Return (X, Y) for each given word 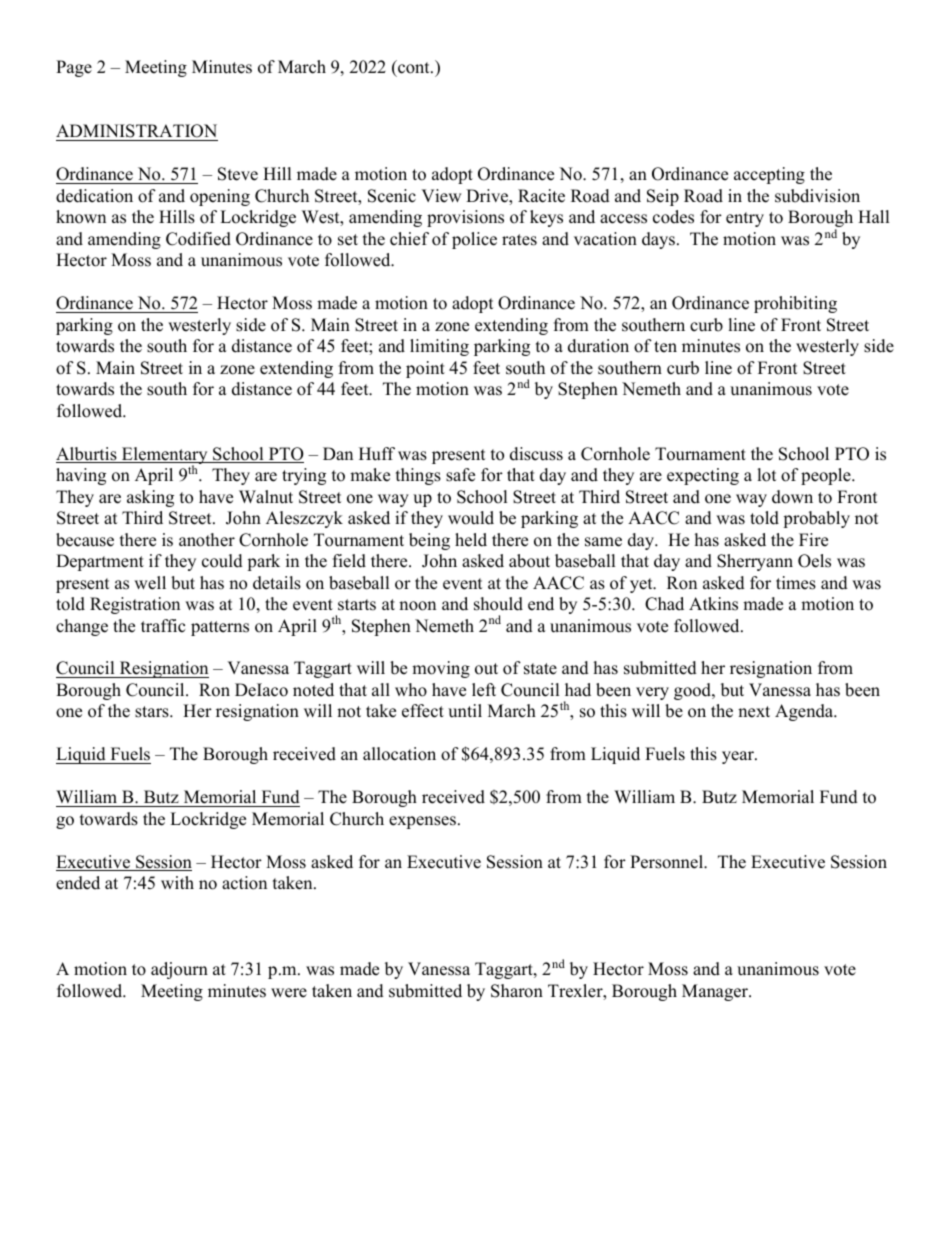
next (754, 712)
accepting (769, 175)
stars (153, 712)
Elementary (165, 457)
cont (414, 67)
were (289, 993)
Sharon (517, 991)
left (484, 690)
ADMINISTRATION (137, 132)
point (425, 369)
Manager (716, 992)
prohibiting (795, 304)
